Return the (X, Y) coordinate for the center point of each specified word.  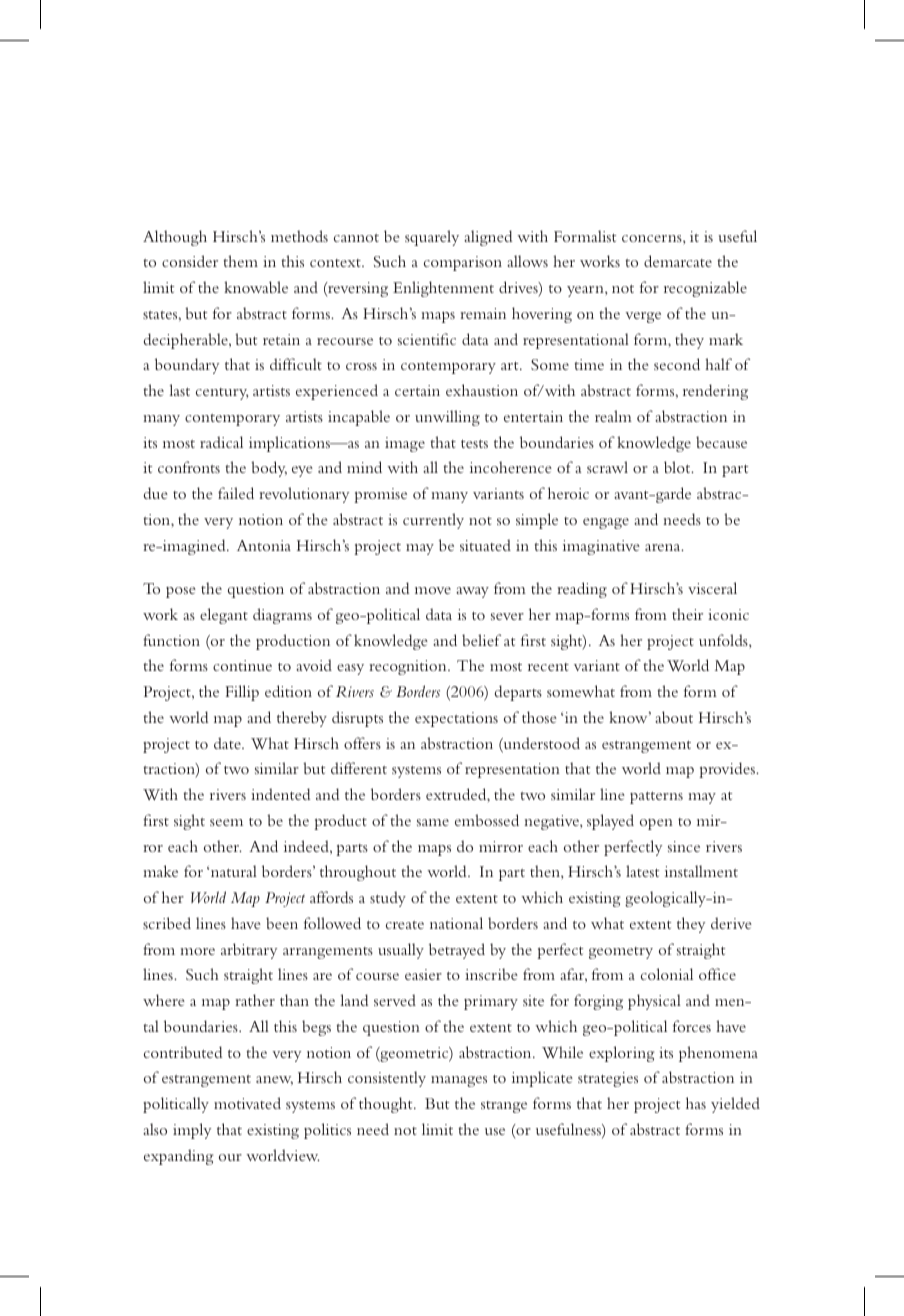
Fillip (242, 693)
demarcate (678, 261)
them (240, 261)
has (696, 1103)
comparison (463, 263)
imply (192, 1131)
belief (481, 640)
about (674, 717)
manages (459, 1081)
